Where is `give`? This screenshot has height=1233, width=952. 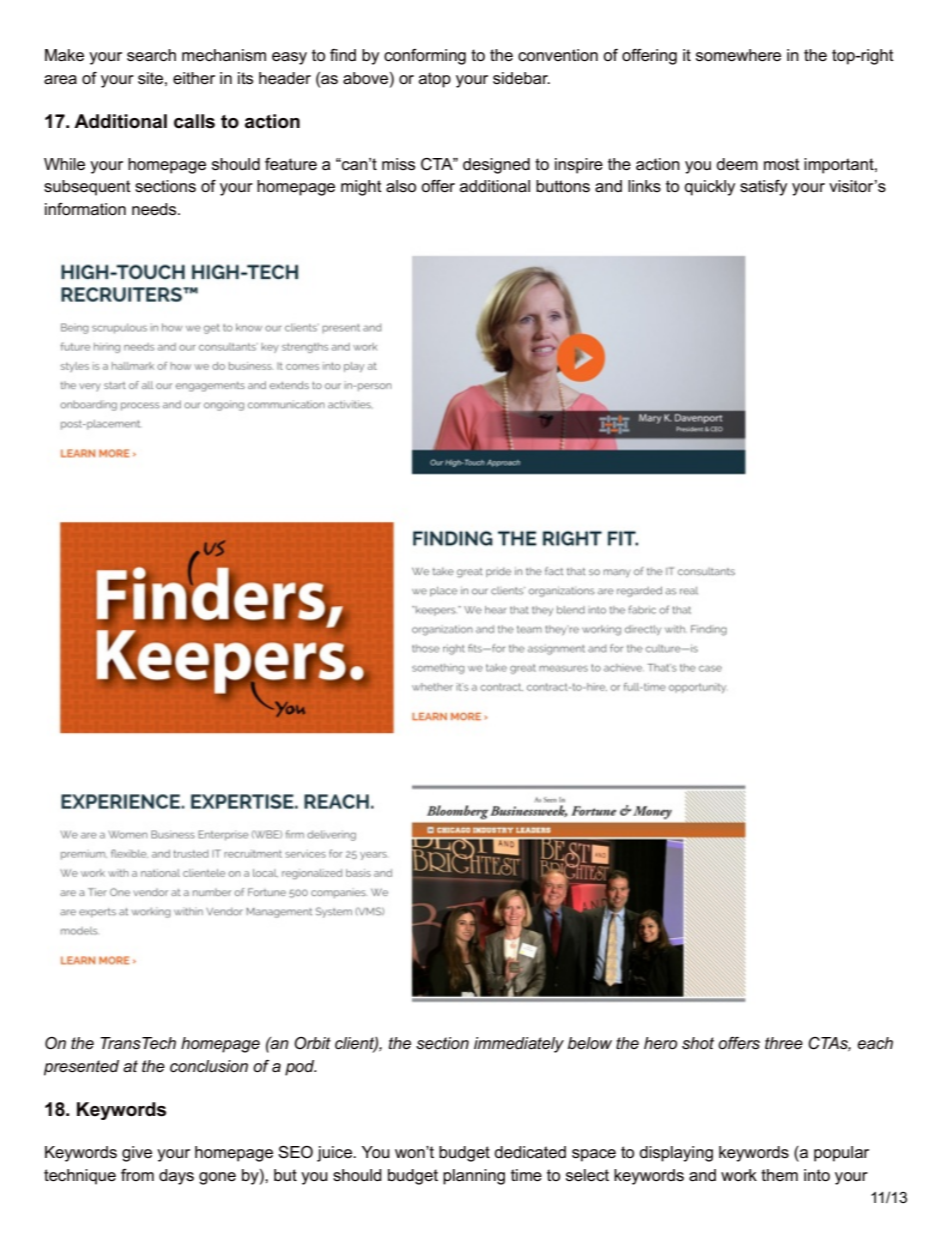
give is located at coordinates (137, 1154).
